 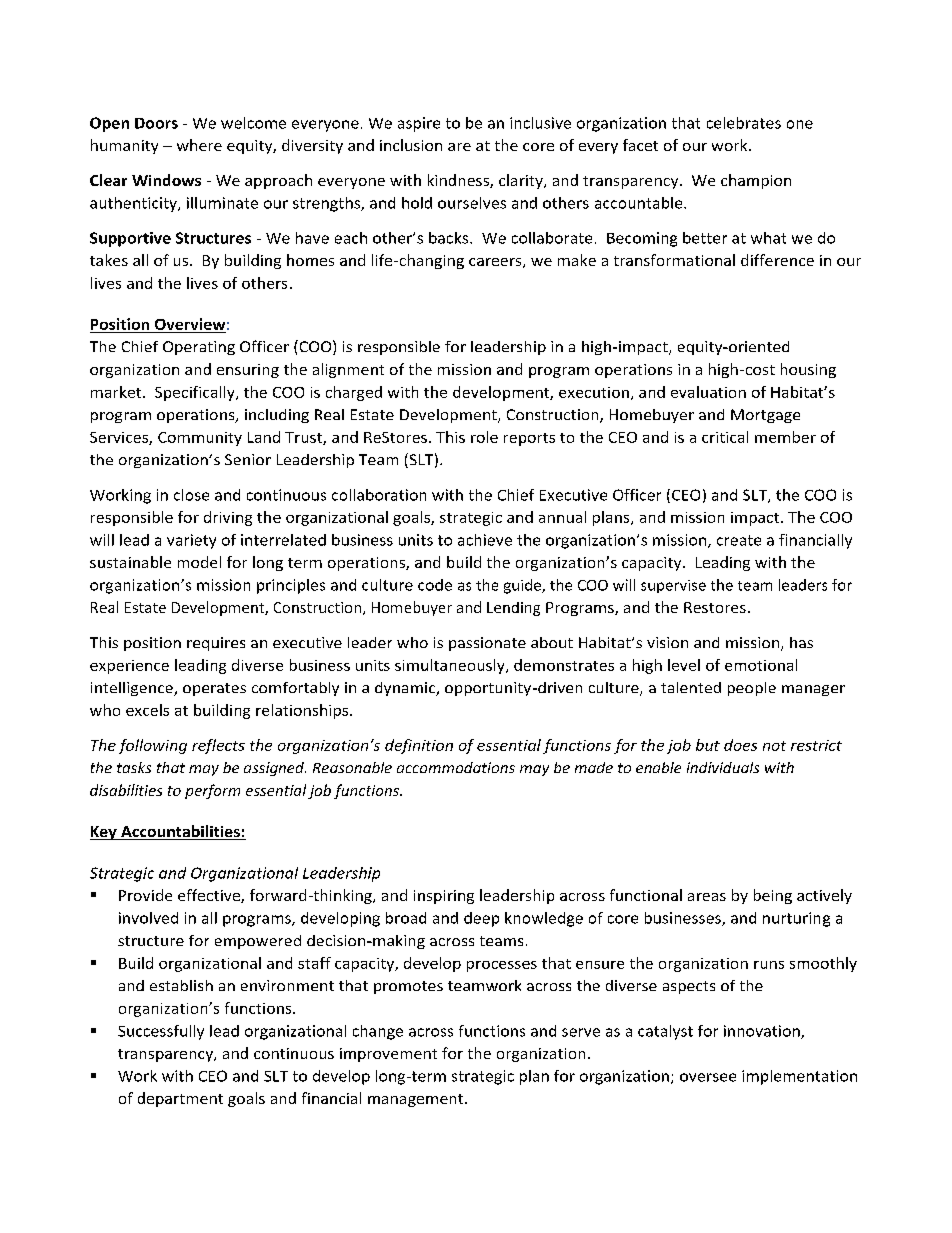 I want to click on achieve, so click(x=485, y=540).
